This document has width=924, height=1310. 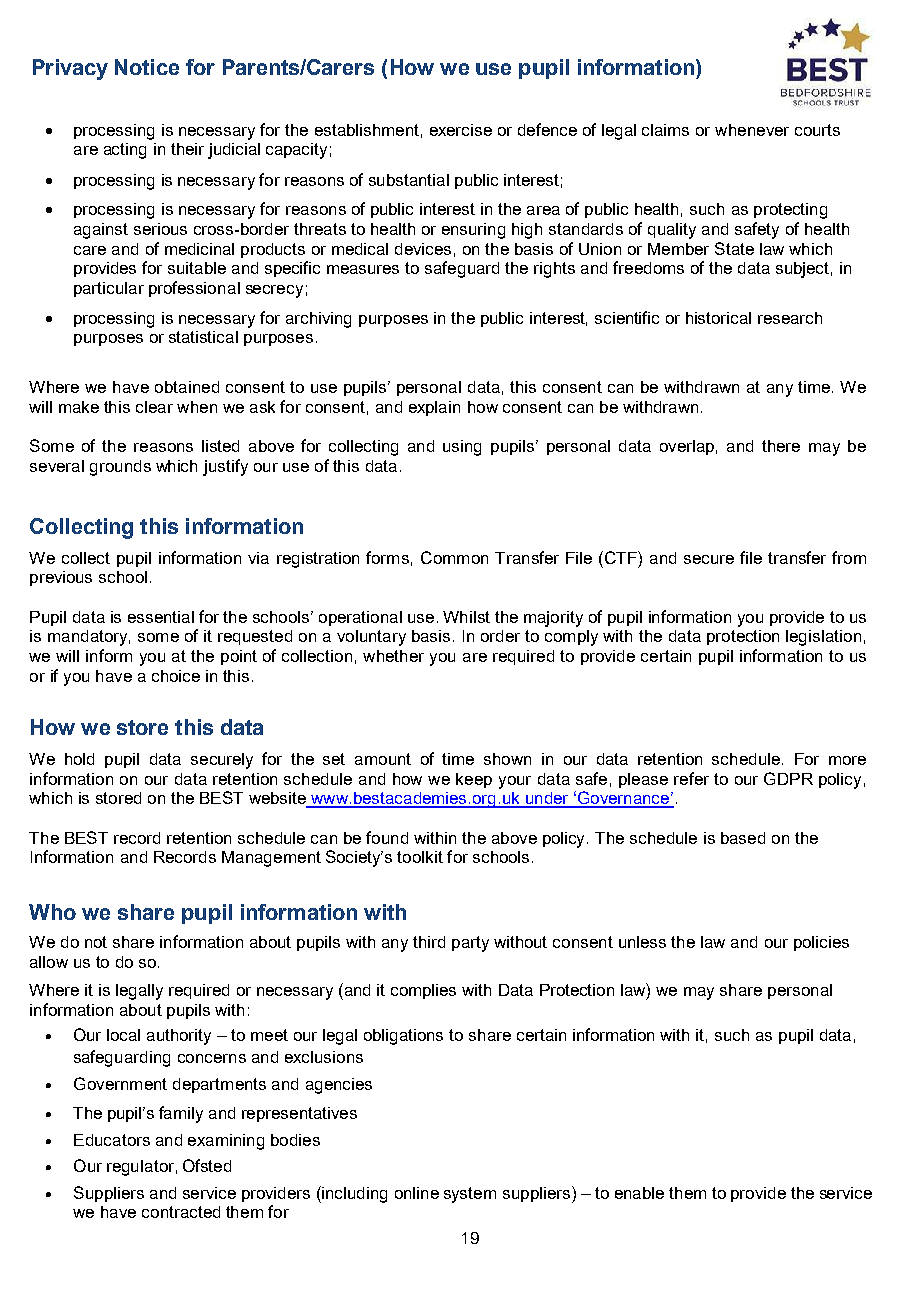 I want to click on contracted, so click(x=181, y=1212).
